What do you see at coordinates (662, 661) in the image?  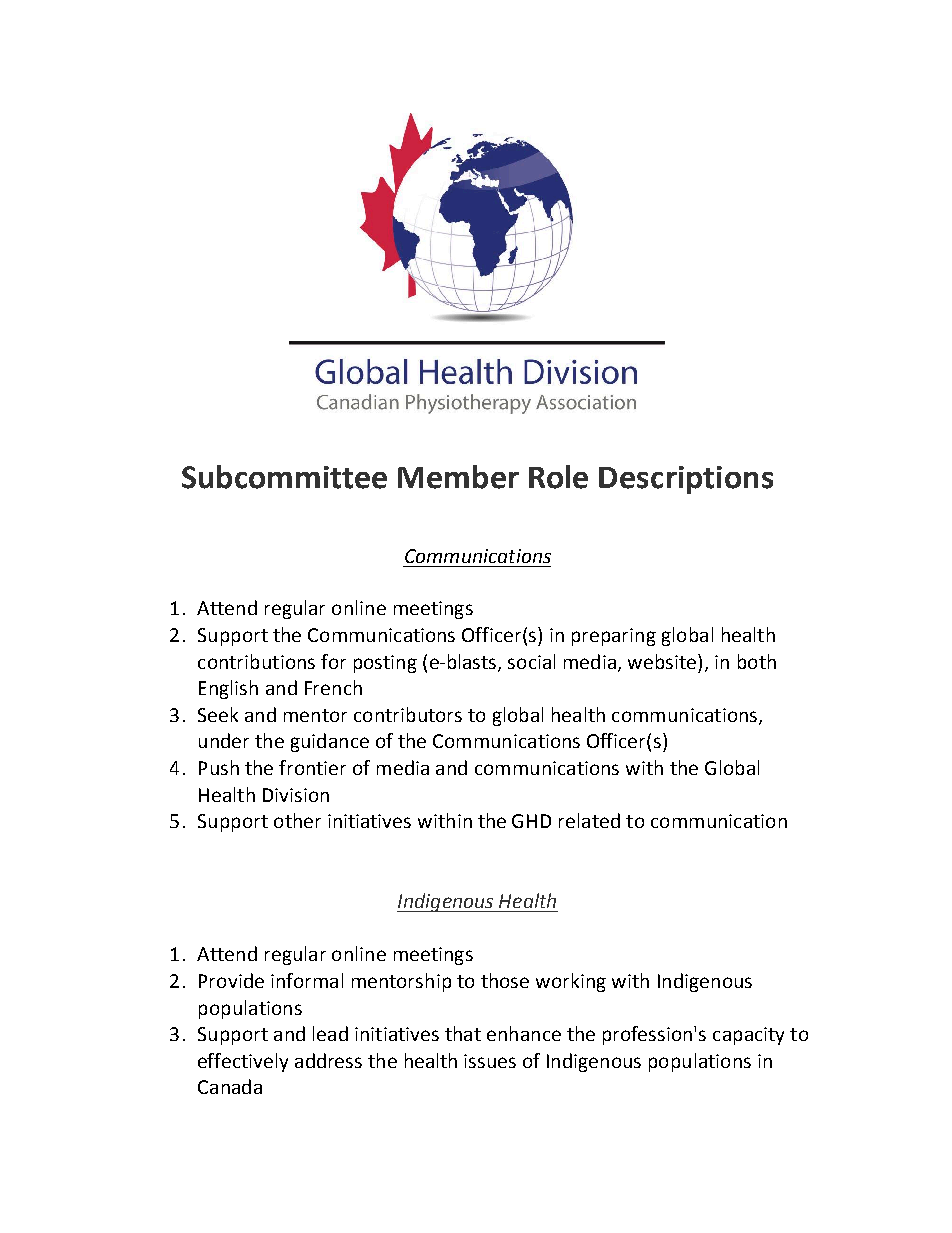 I see `website` at bounding box center [662, 661].
